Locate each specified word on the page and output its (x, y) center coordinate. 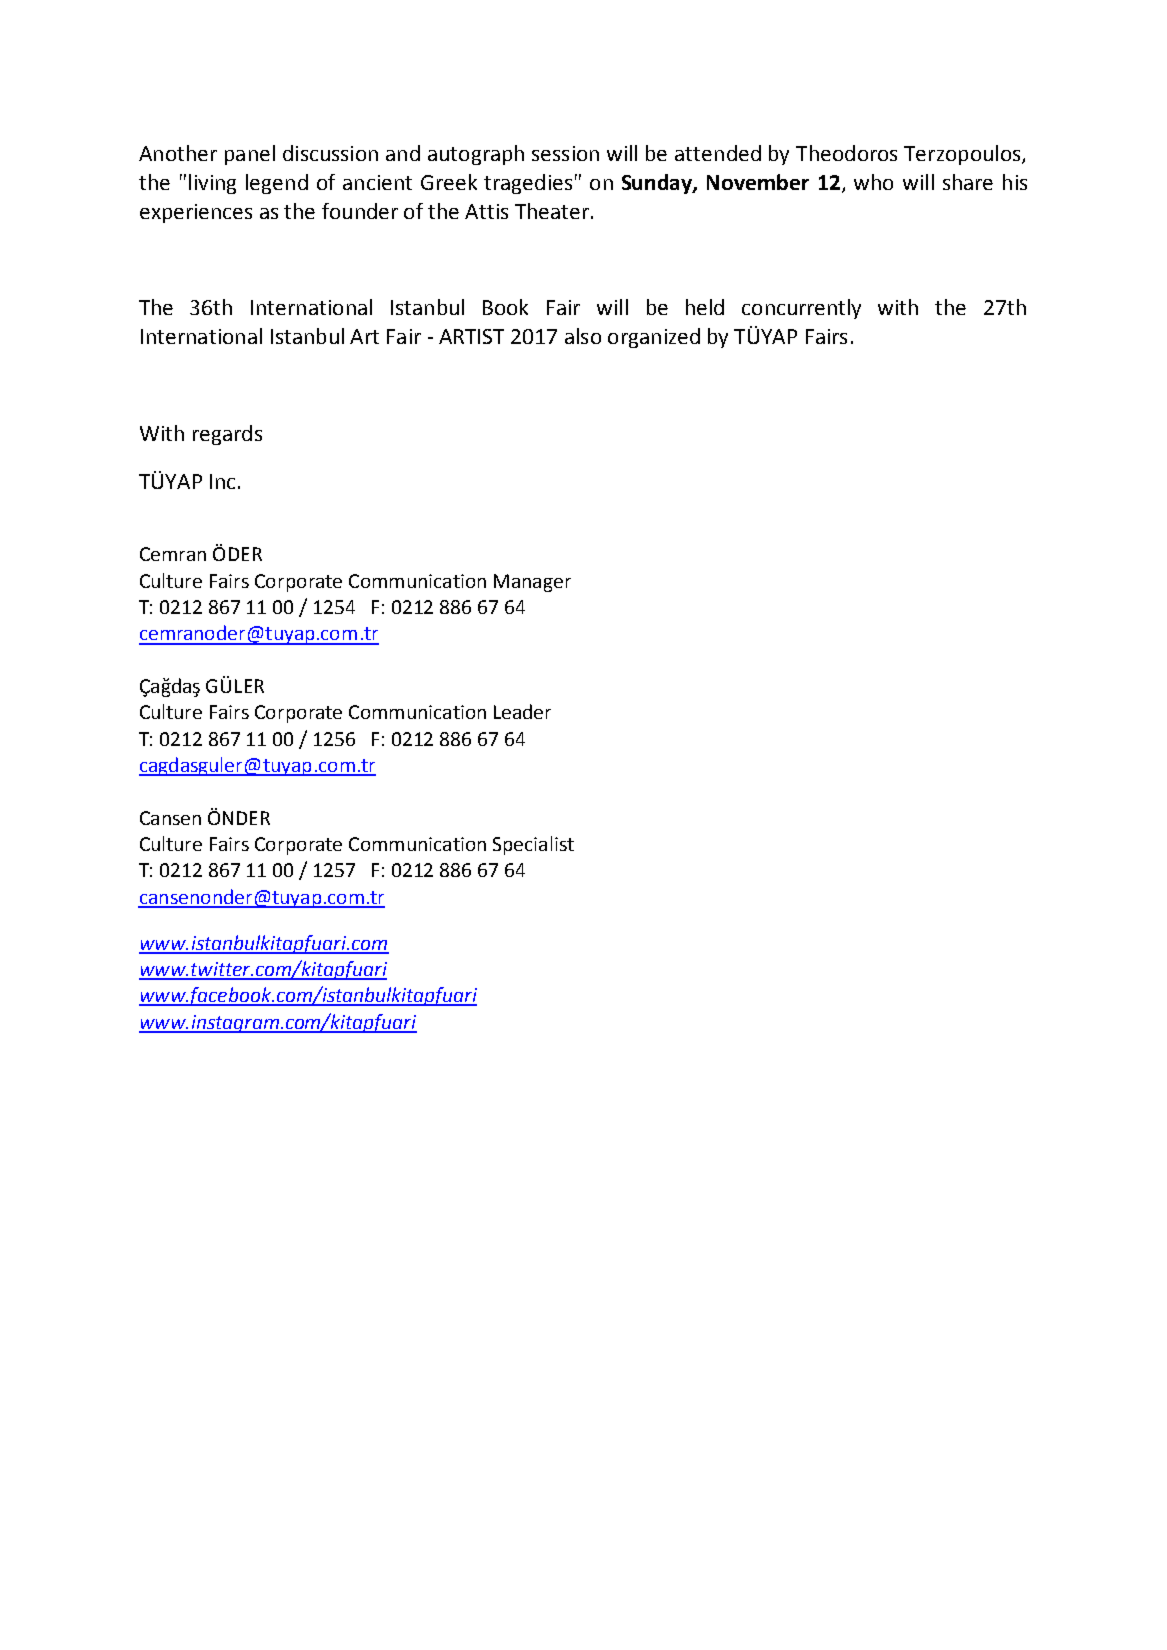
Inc (222, 481)
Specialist (533, 845)
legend (277, 184)
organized (654, 338)
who (873, 182)
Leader (522, 711)
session (565, 153)
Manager (532, 583)
